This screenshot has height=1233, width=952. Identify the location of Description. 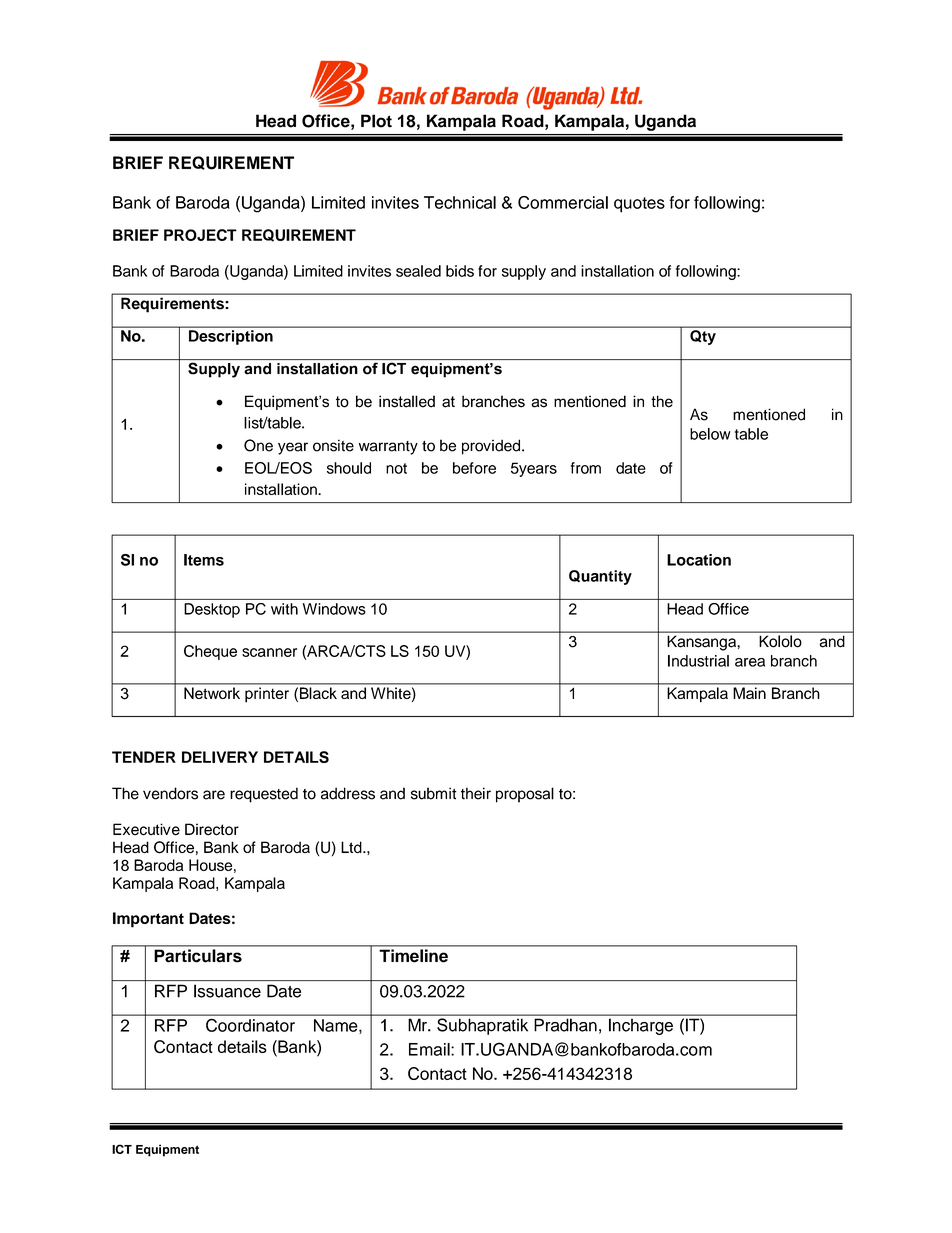
(231, 337).
